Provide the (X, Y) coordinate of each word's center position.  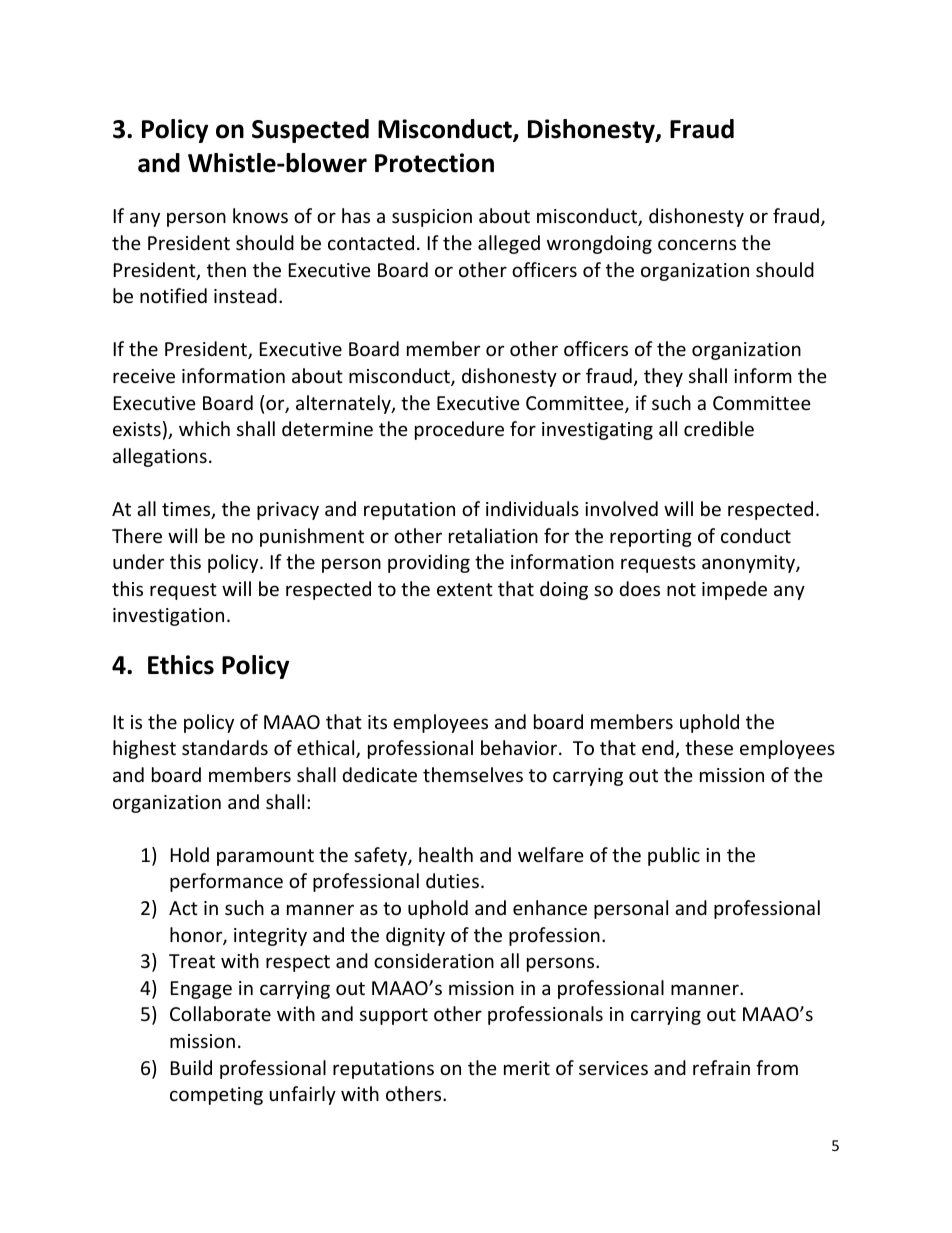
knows (260, 215)
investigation (168, 617)
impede (734, 590)
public (674, 856)
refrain (721, 1067)
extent (465, 589)
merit (527, 1068)
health (446, 854)
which (204, 428)
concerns (697, 244)
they (663, 377)
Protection (434, 163)
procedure (459, 430)
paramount (265, 857)
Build (191, 1067)
